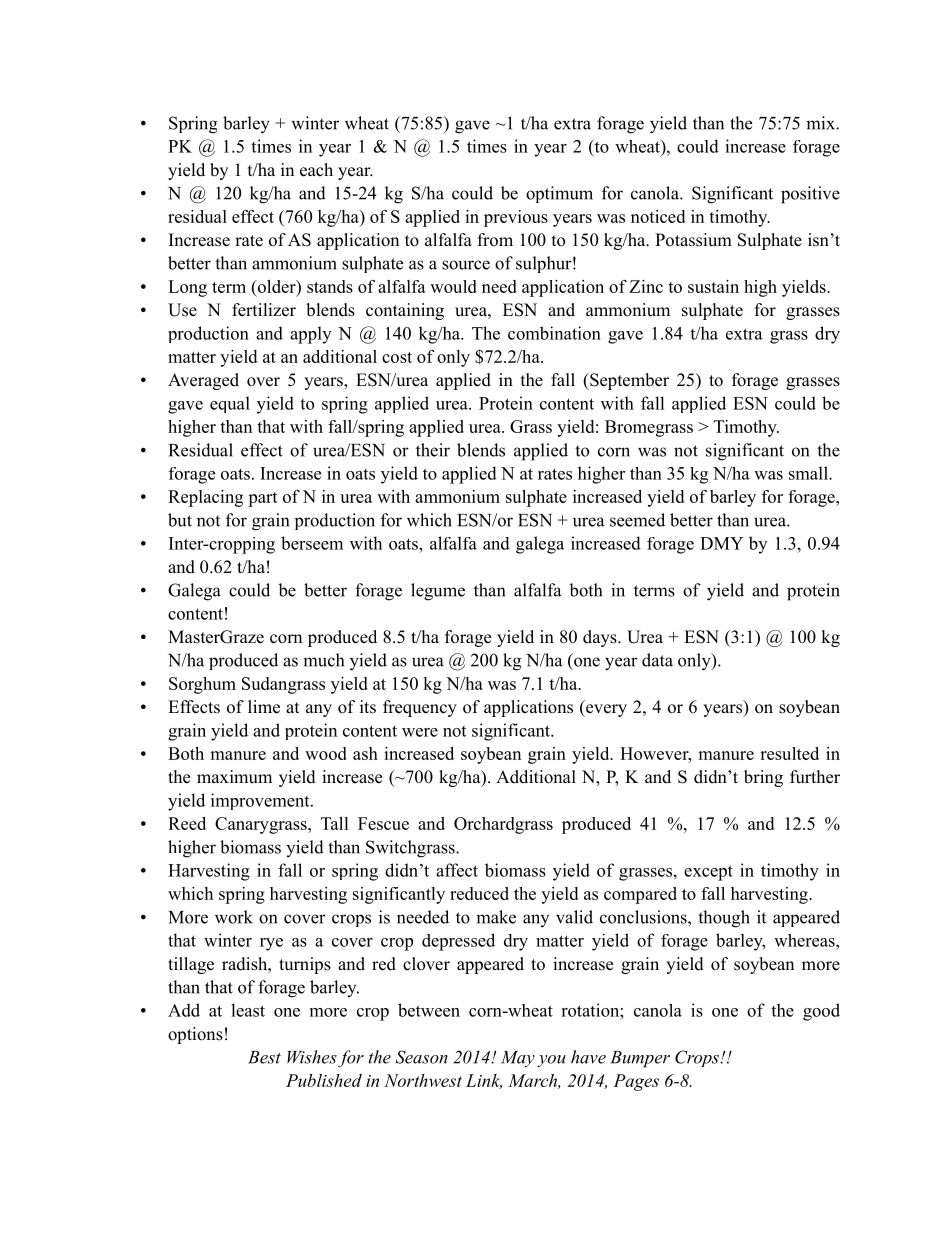 This page has height=1233, width=952. I want to click on previous, so click(516, 218).
